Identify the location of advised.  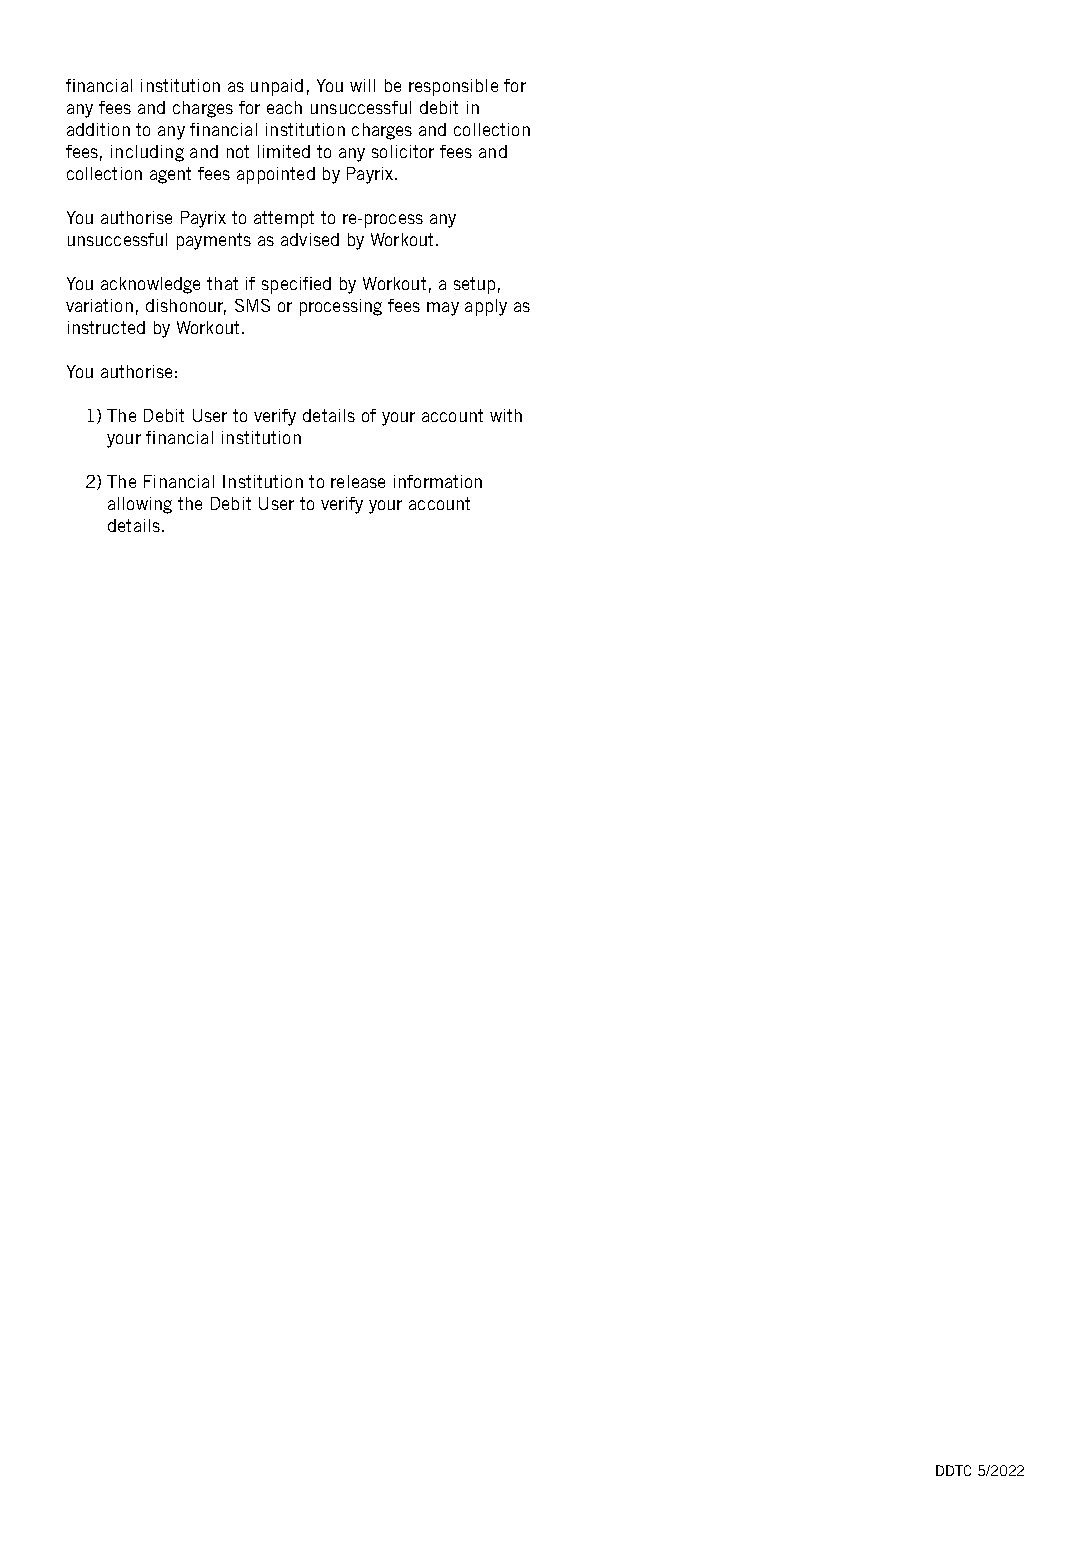
(310, 239).
